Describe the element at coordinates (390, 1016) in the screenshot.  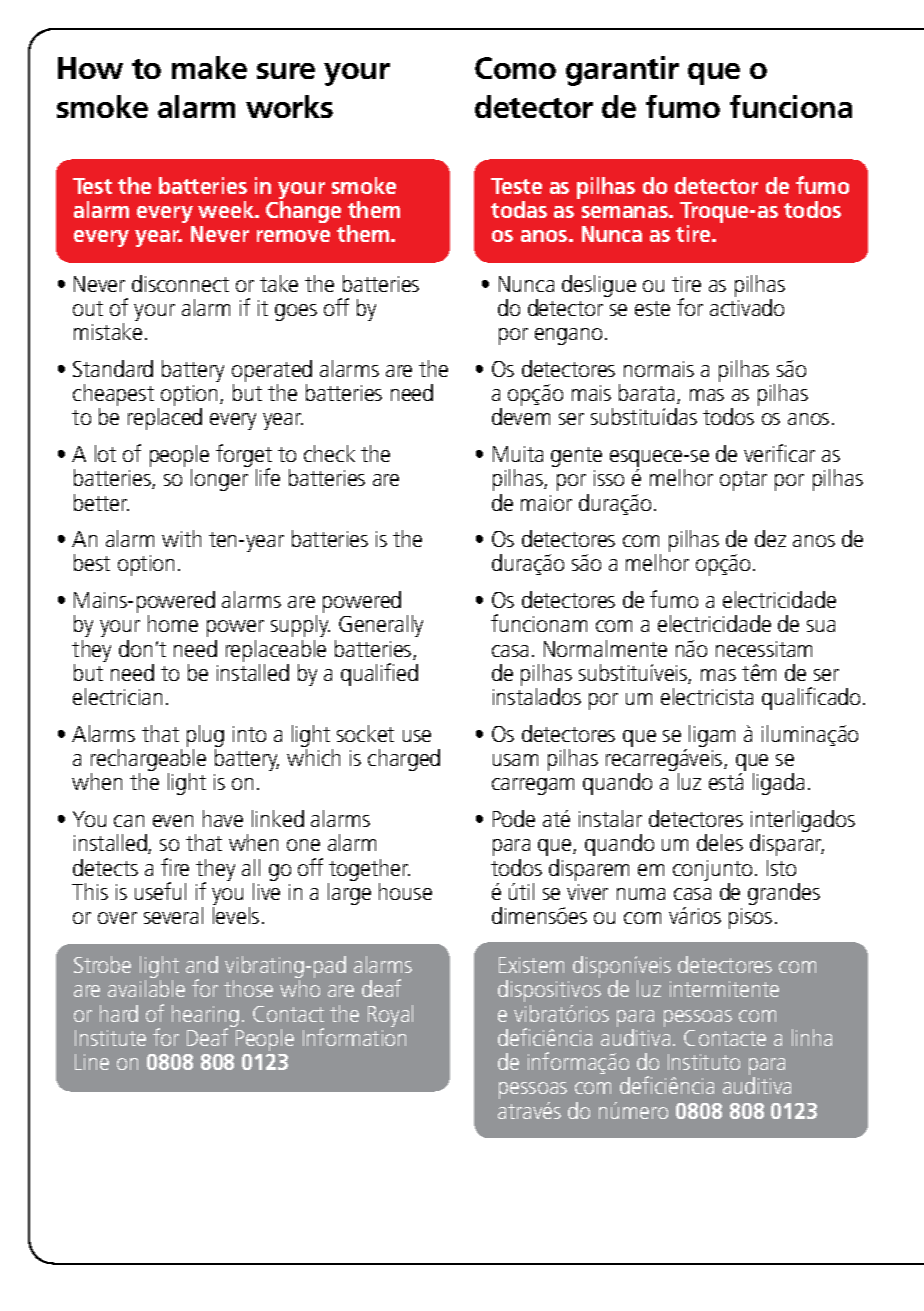
I see `Royal` at that location.
